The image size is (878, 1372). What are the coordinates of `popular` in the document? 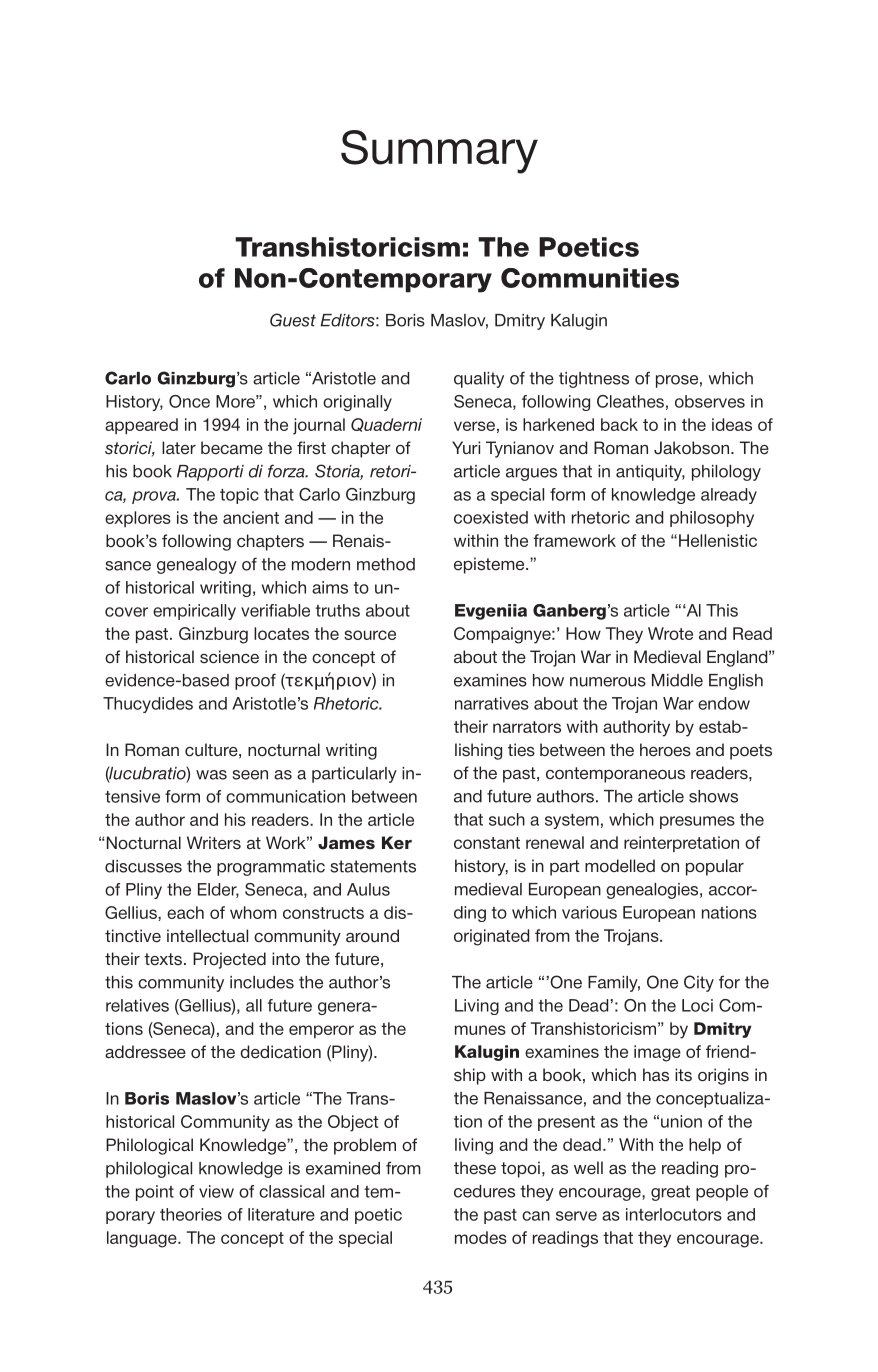 It's located at (715, 867).
